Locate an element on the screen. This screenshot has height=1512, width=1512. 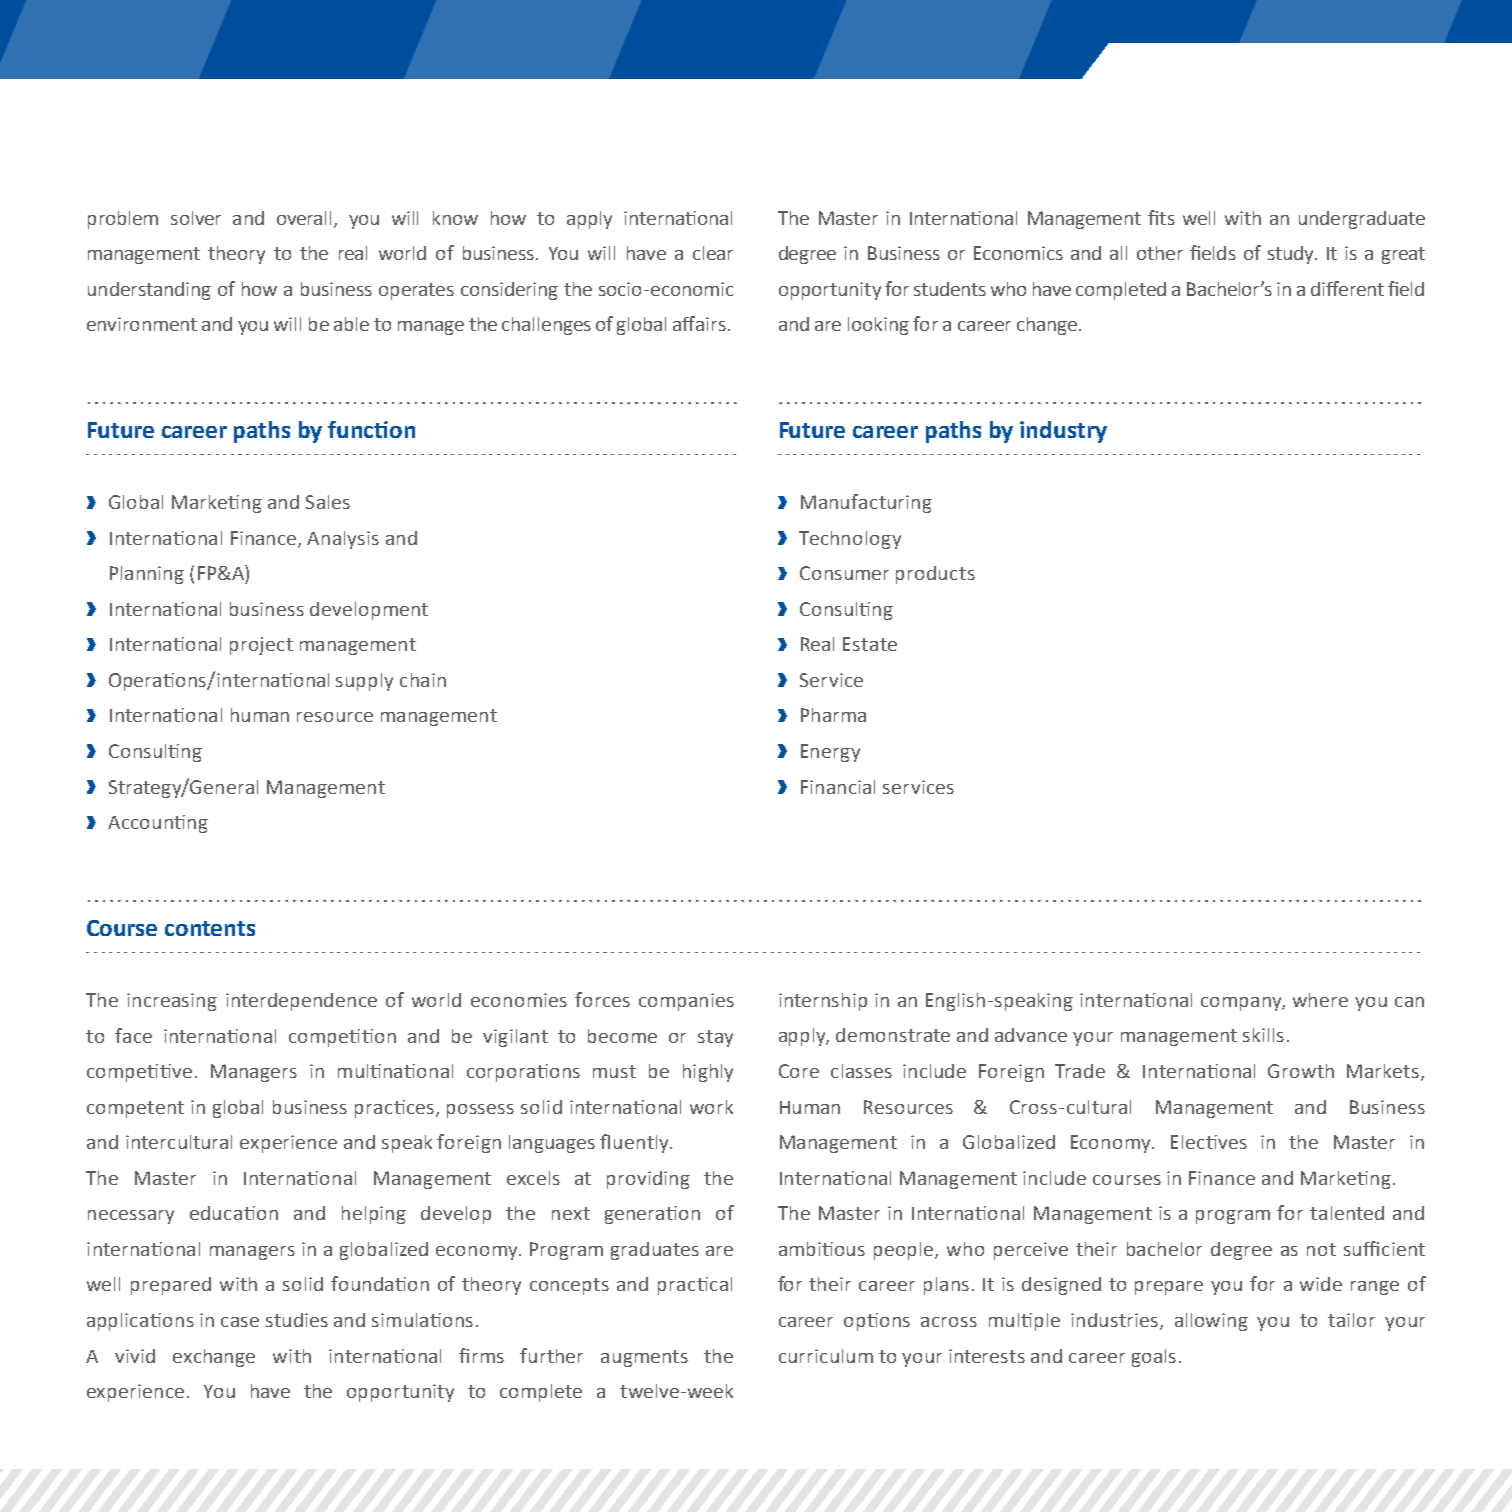
clear is located at coordinates (713, 253).
